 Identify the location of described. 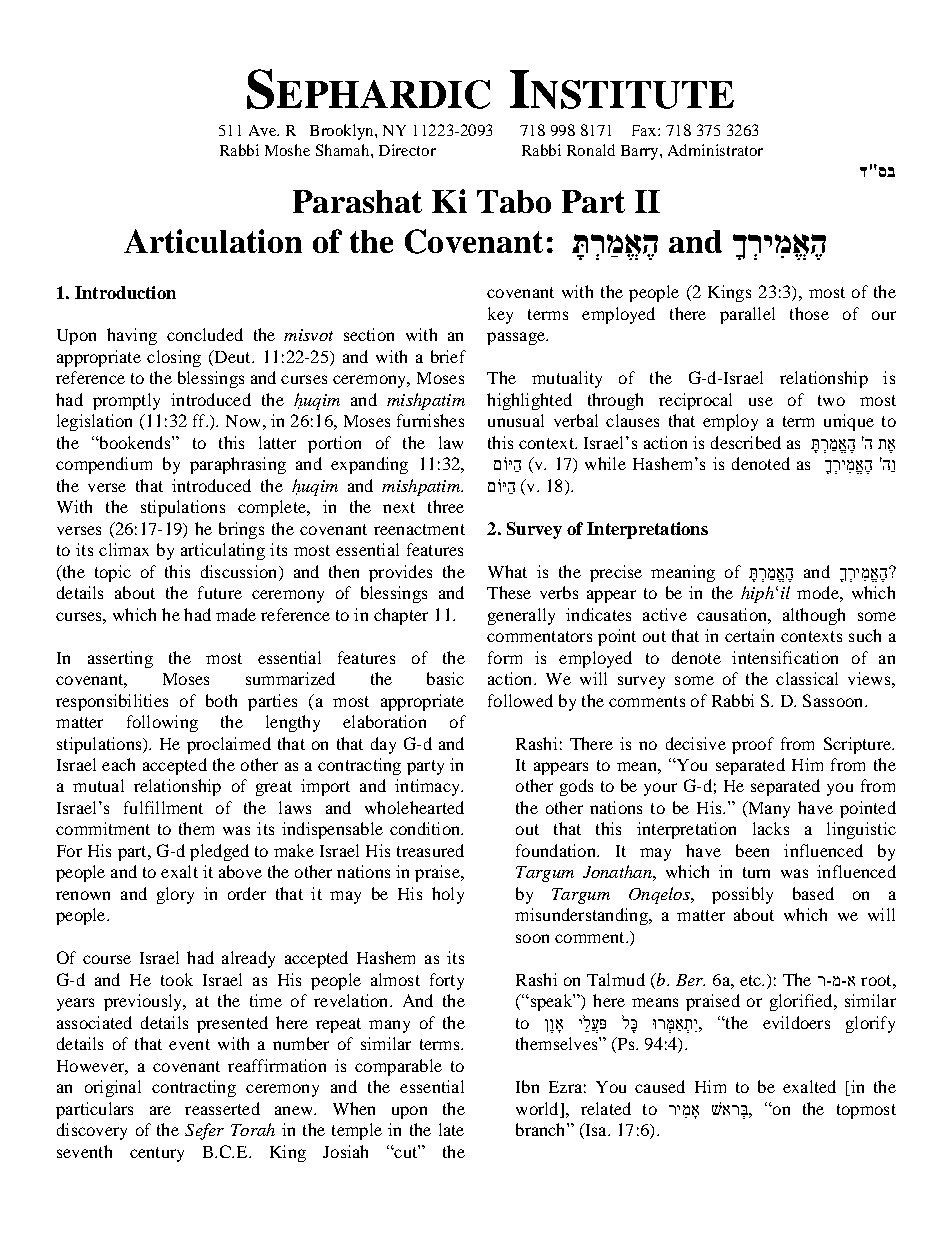
(746, 442).
